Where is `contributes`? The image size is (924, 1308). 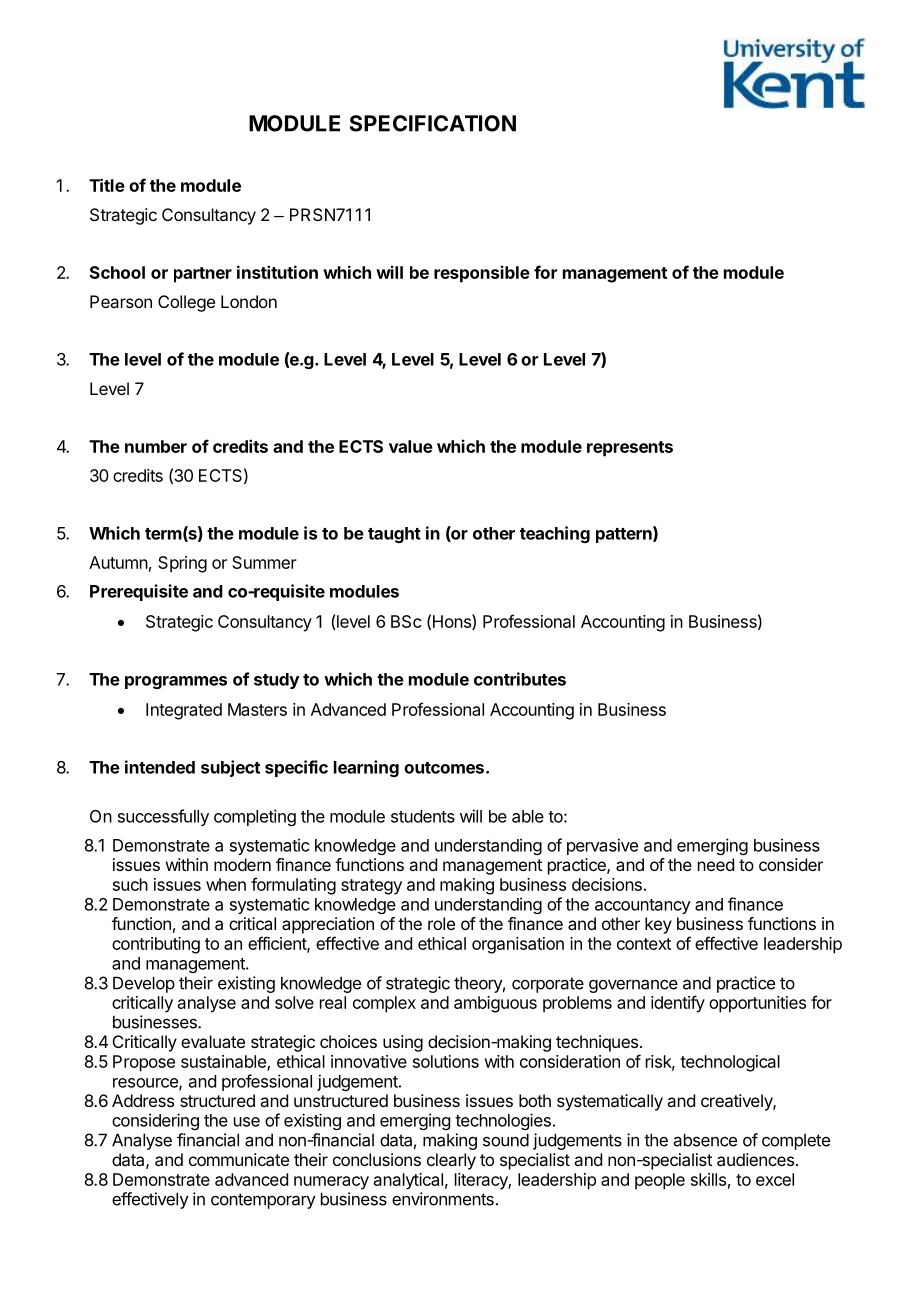 contributes is located at coordinates (520, 679).
